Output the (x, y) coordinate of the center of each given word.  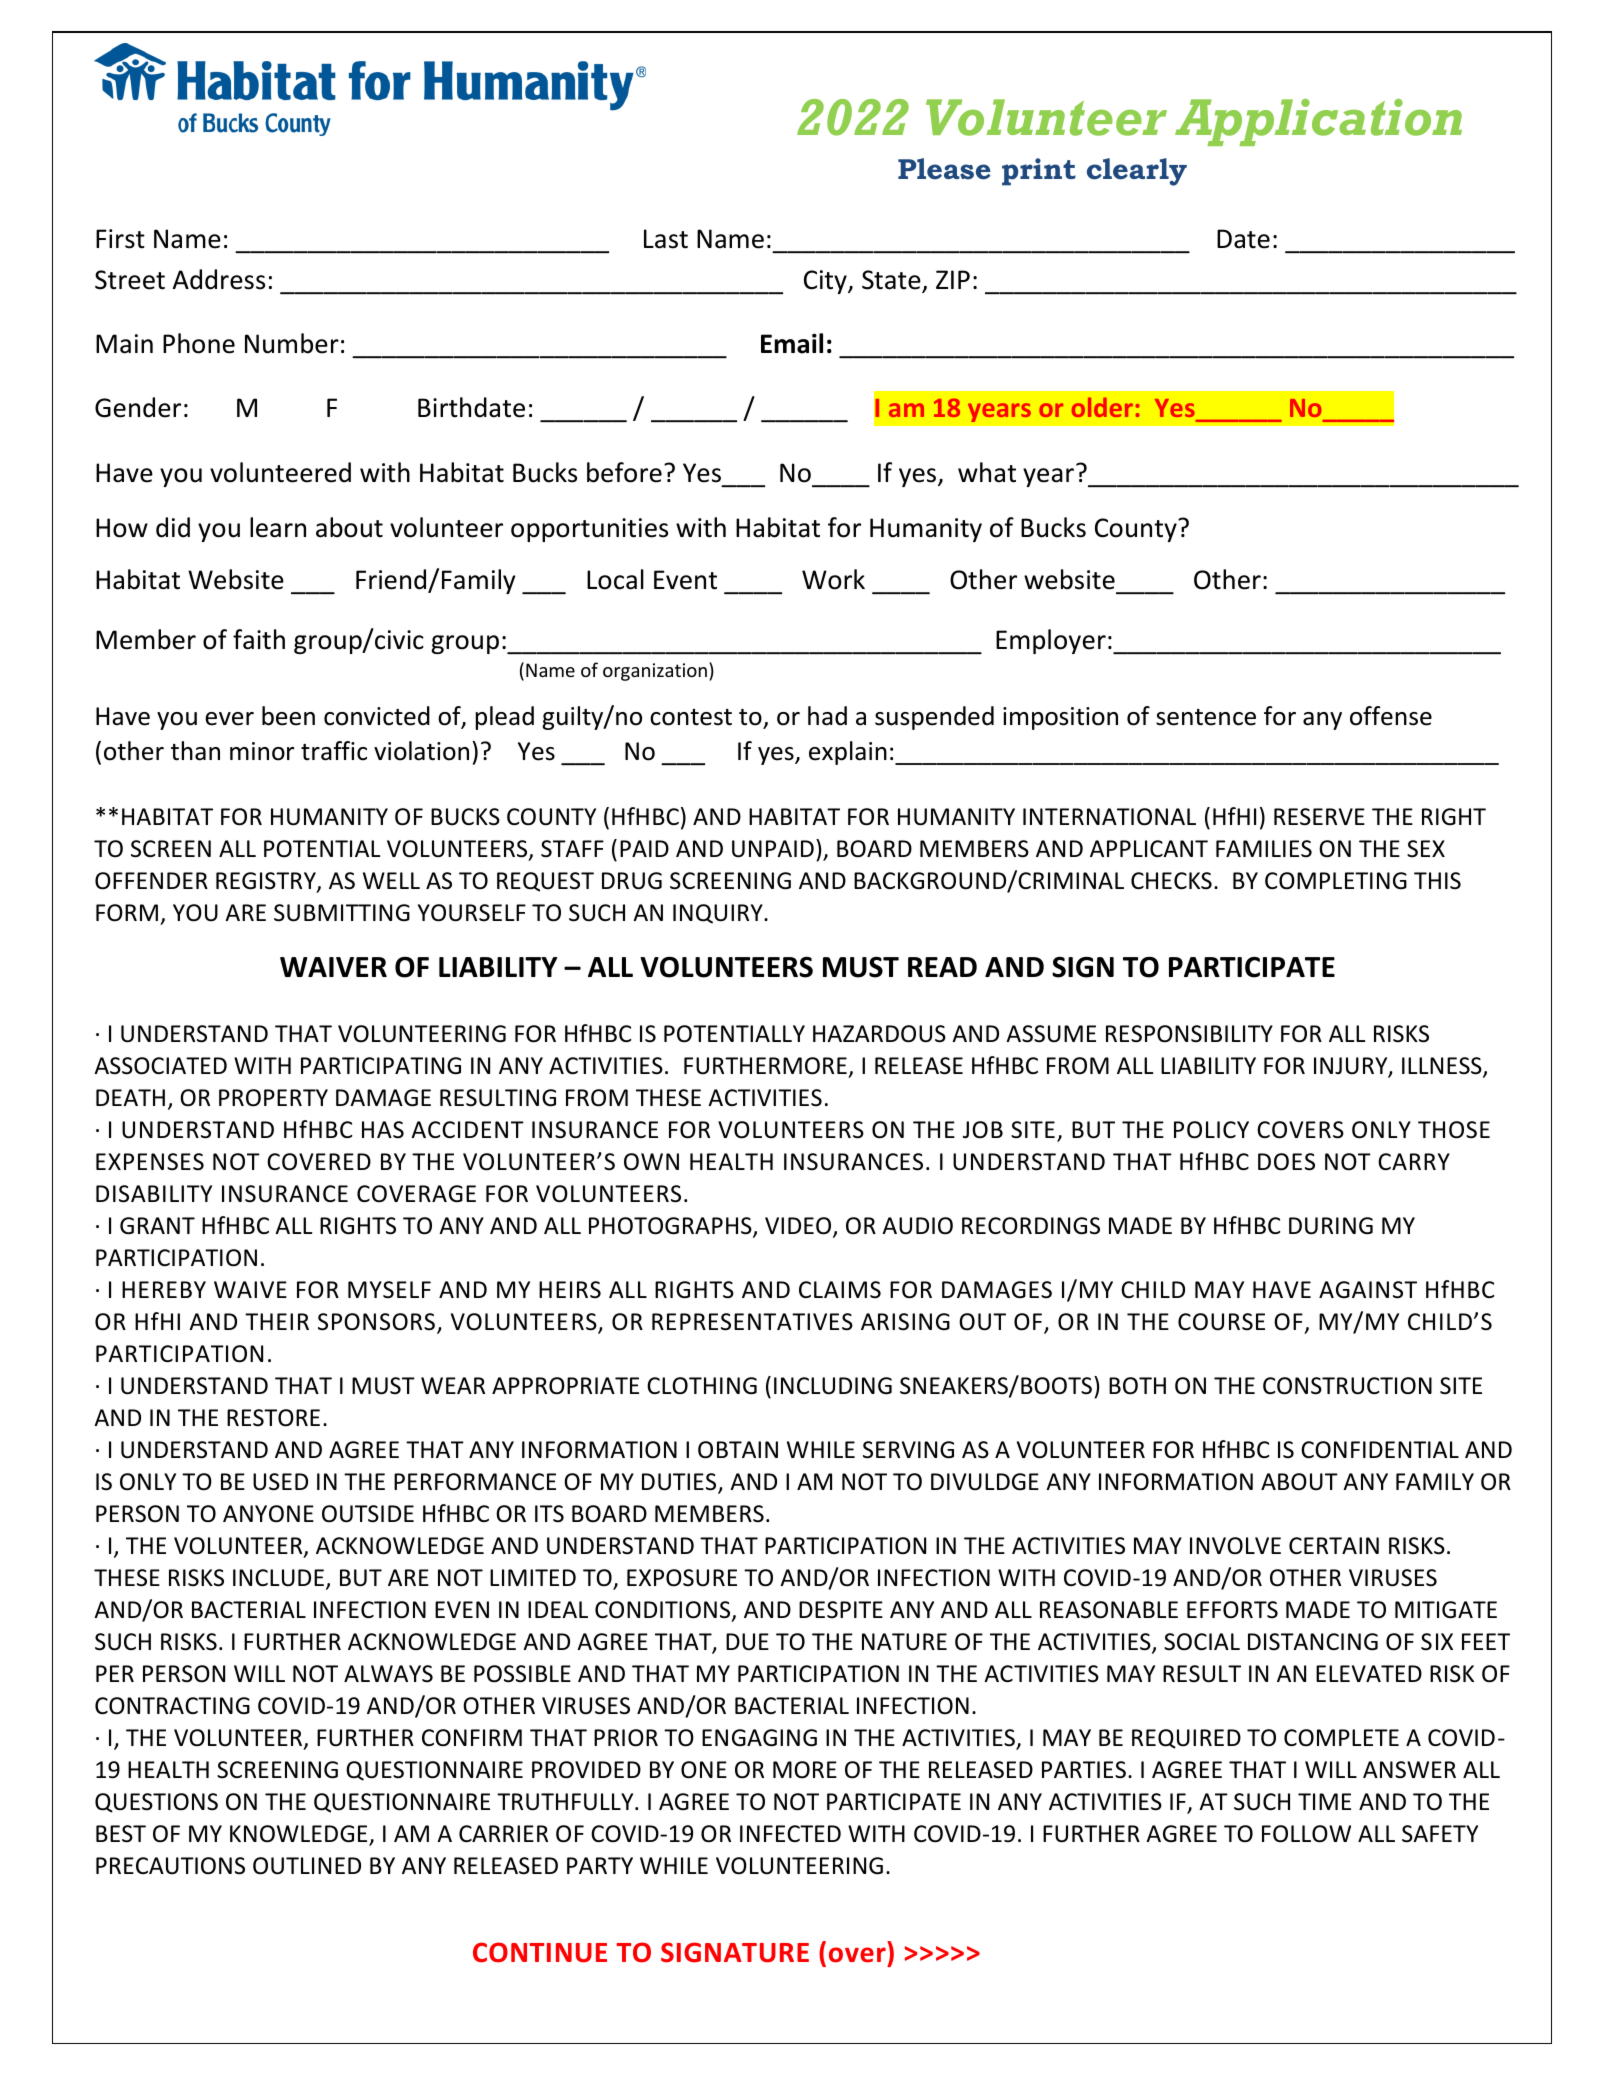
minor (262, 751)
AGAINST (1368, 1290)
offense (1391, 716)
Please (944, 169)
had (827, 716)
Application (1318, 122)
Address (219, 279)
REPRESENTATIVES (752, 1322)
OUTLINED (307, 1866)
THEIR (277, 1321)
